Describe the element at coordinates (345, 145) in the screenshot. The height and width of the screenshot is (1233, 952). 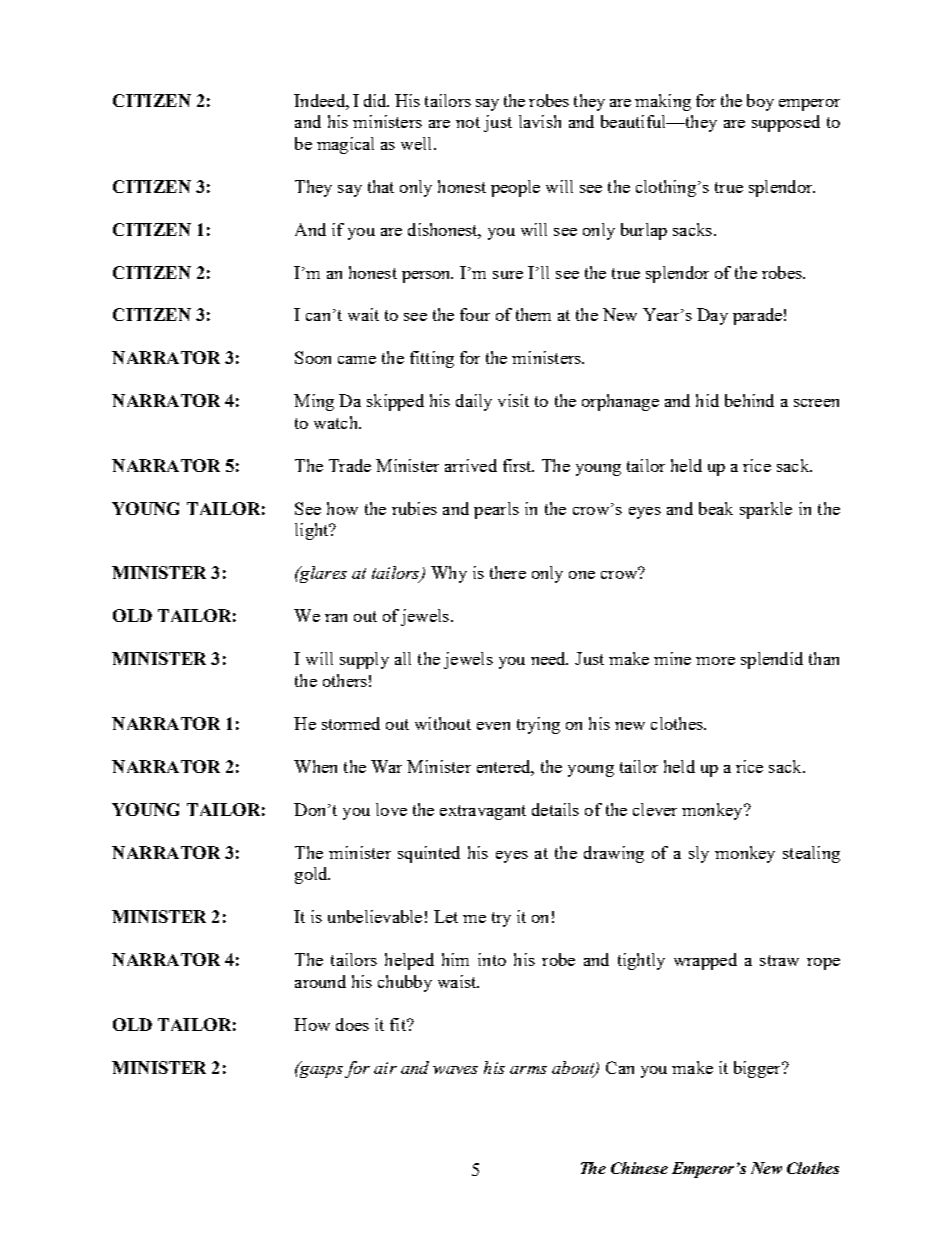
I see `magical` at that location.
